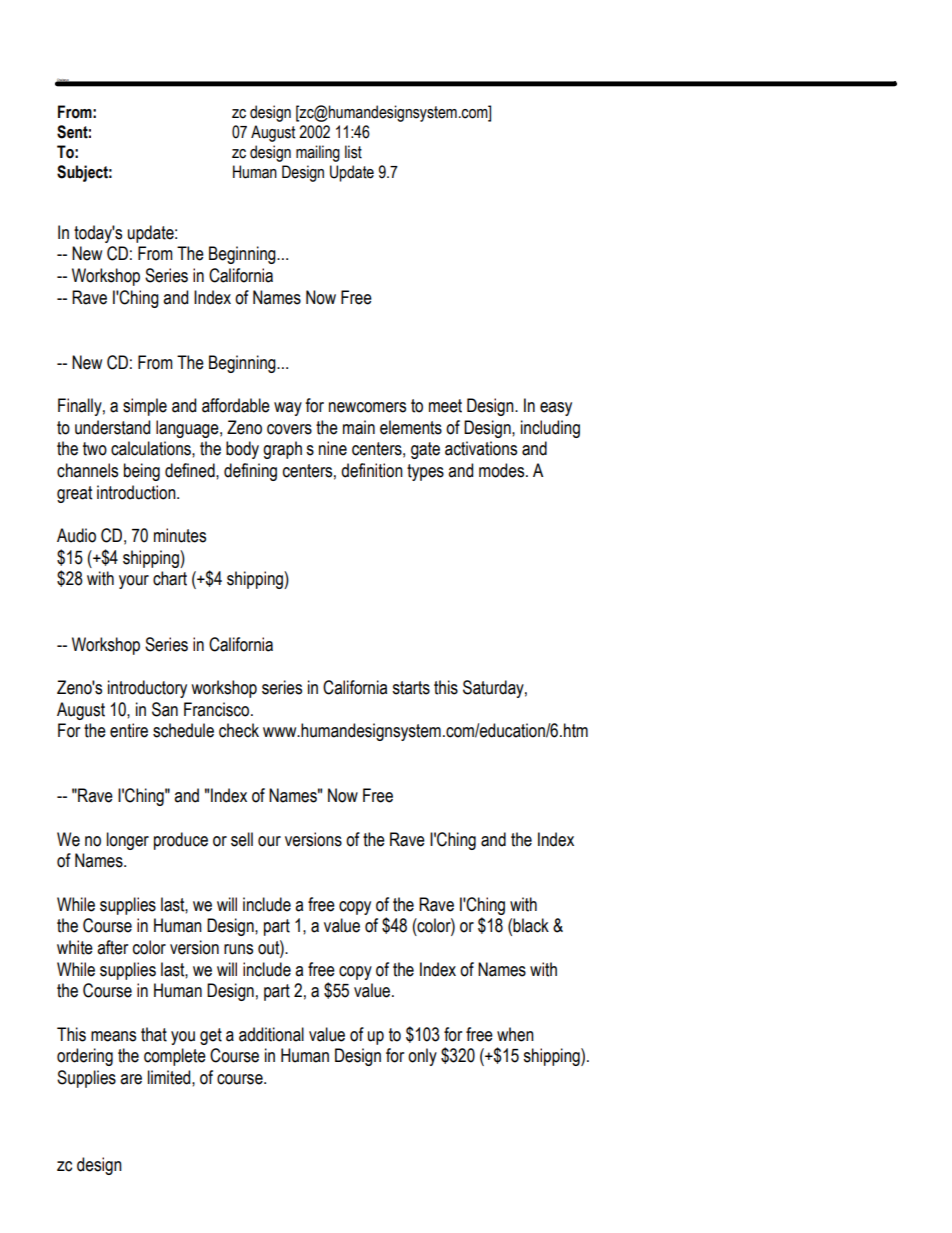  I want to click on way, so click(288, 409).
